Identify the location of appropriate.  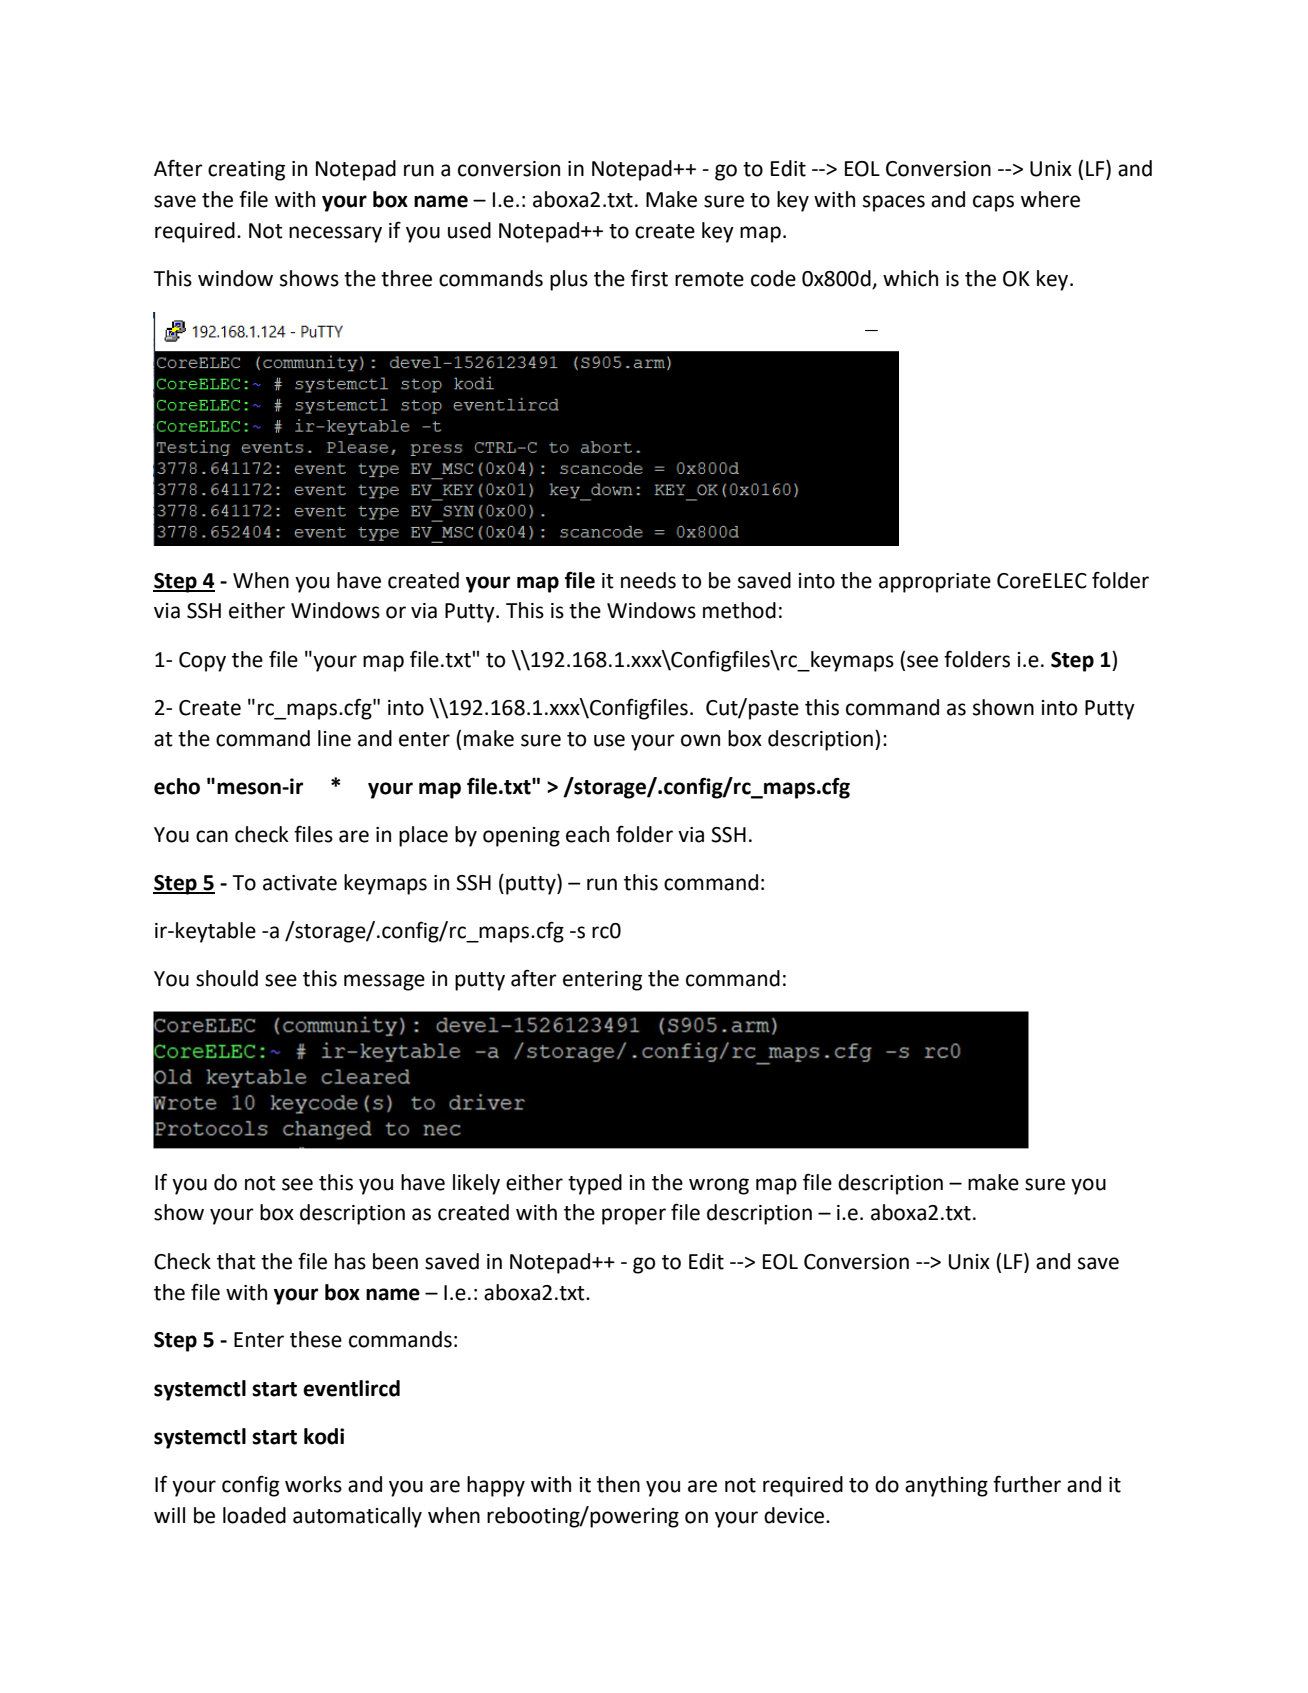
(935, 583).
